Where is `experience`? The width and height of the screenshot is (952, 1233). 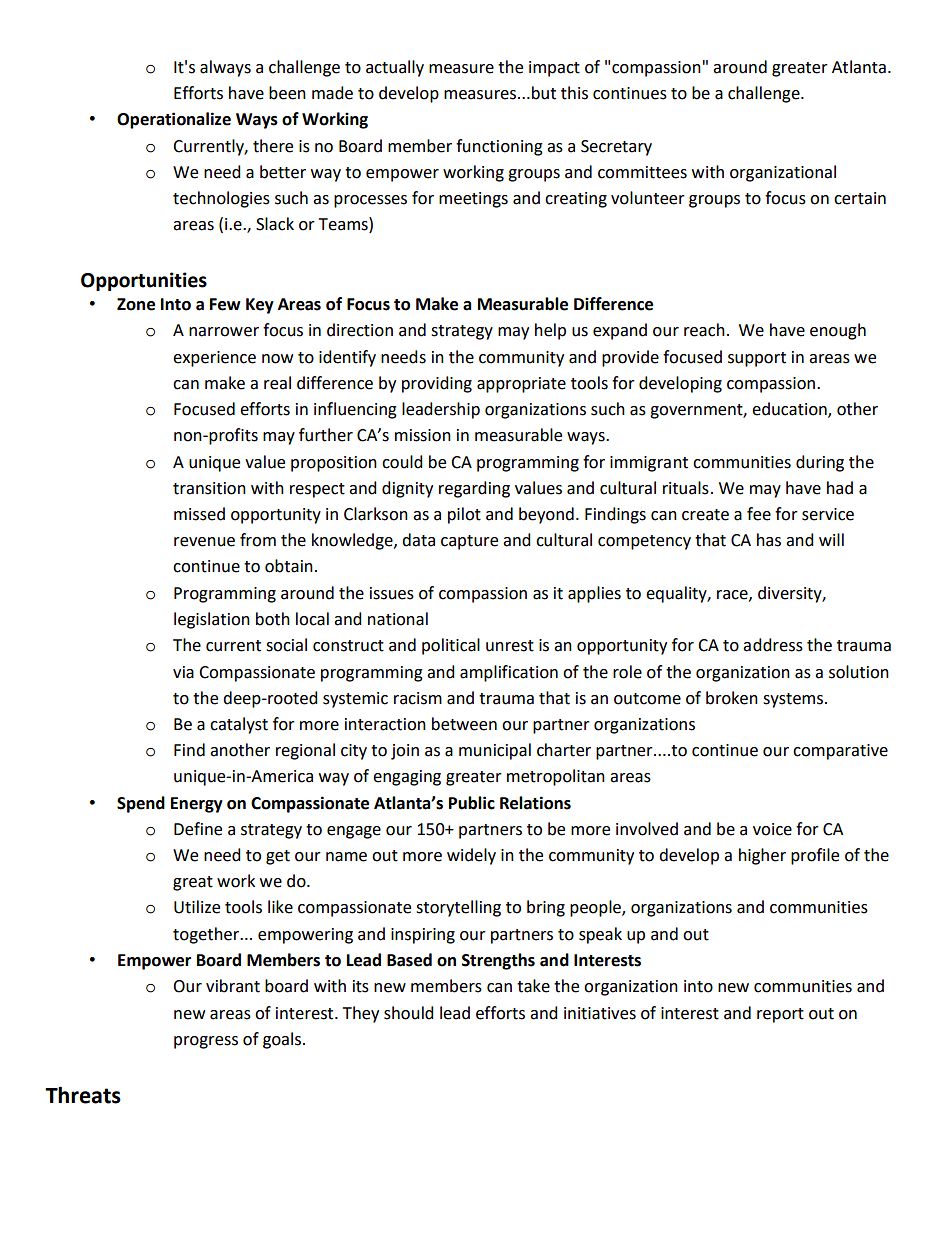
experience is located at coordinates (214, 359).
